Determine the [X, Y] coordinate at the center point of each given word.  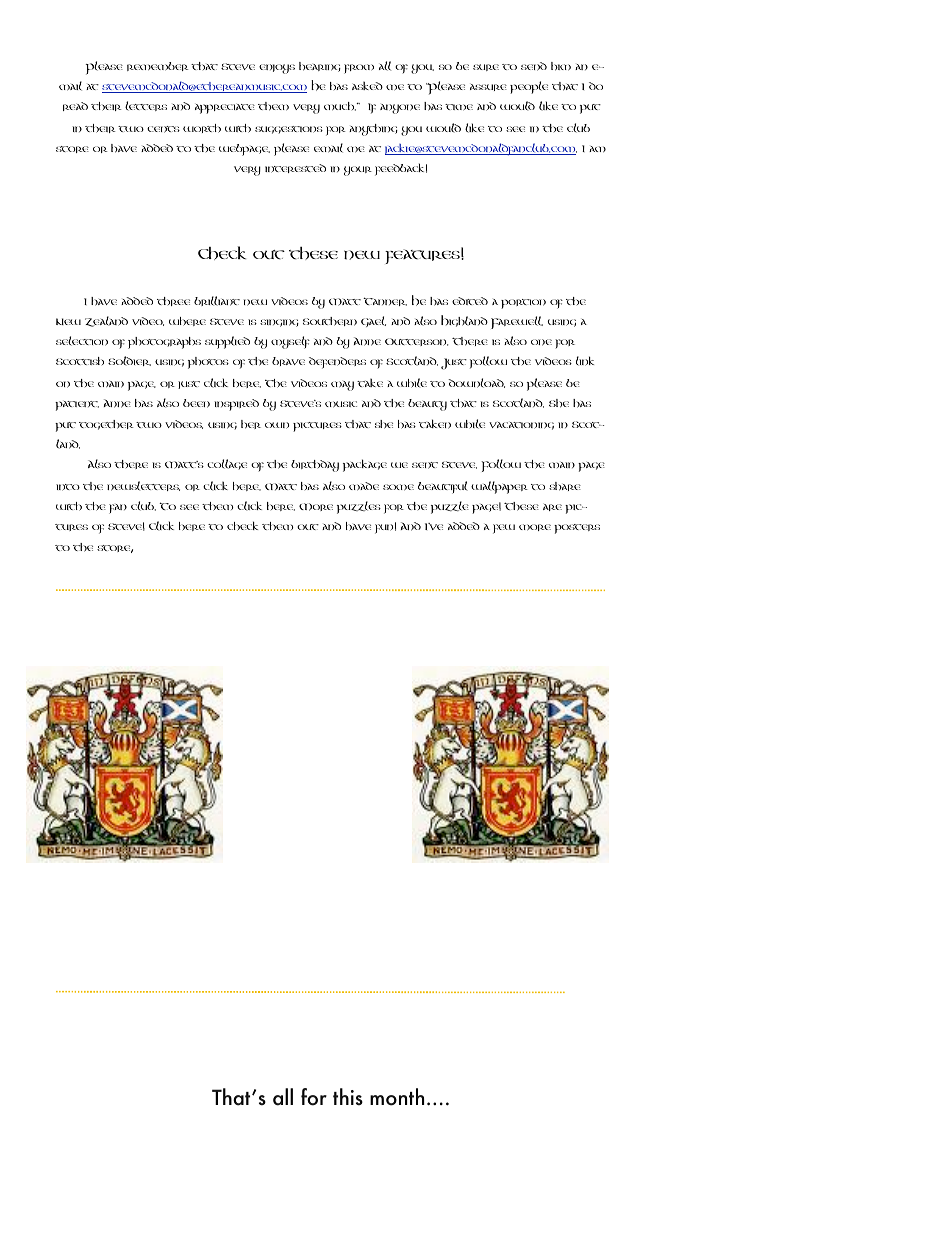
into [68, 487]
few [504, 529]
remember [157, 66]
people [529, 87]
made [364, 486]
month [397, 1097]
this [348, 1097]
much [340, 106]
